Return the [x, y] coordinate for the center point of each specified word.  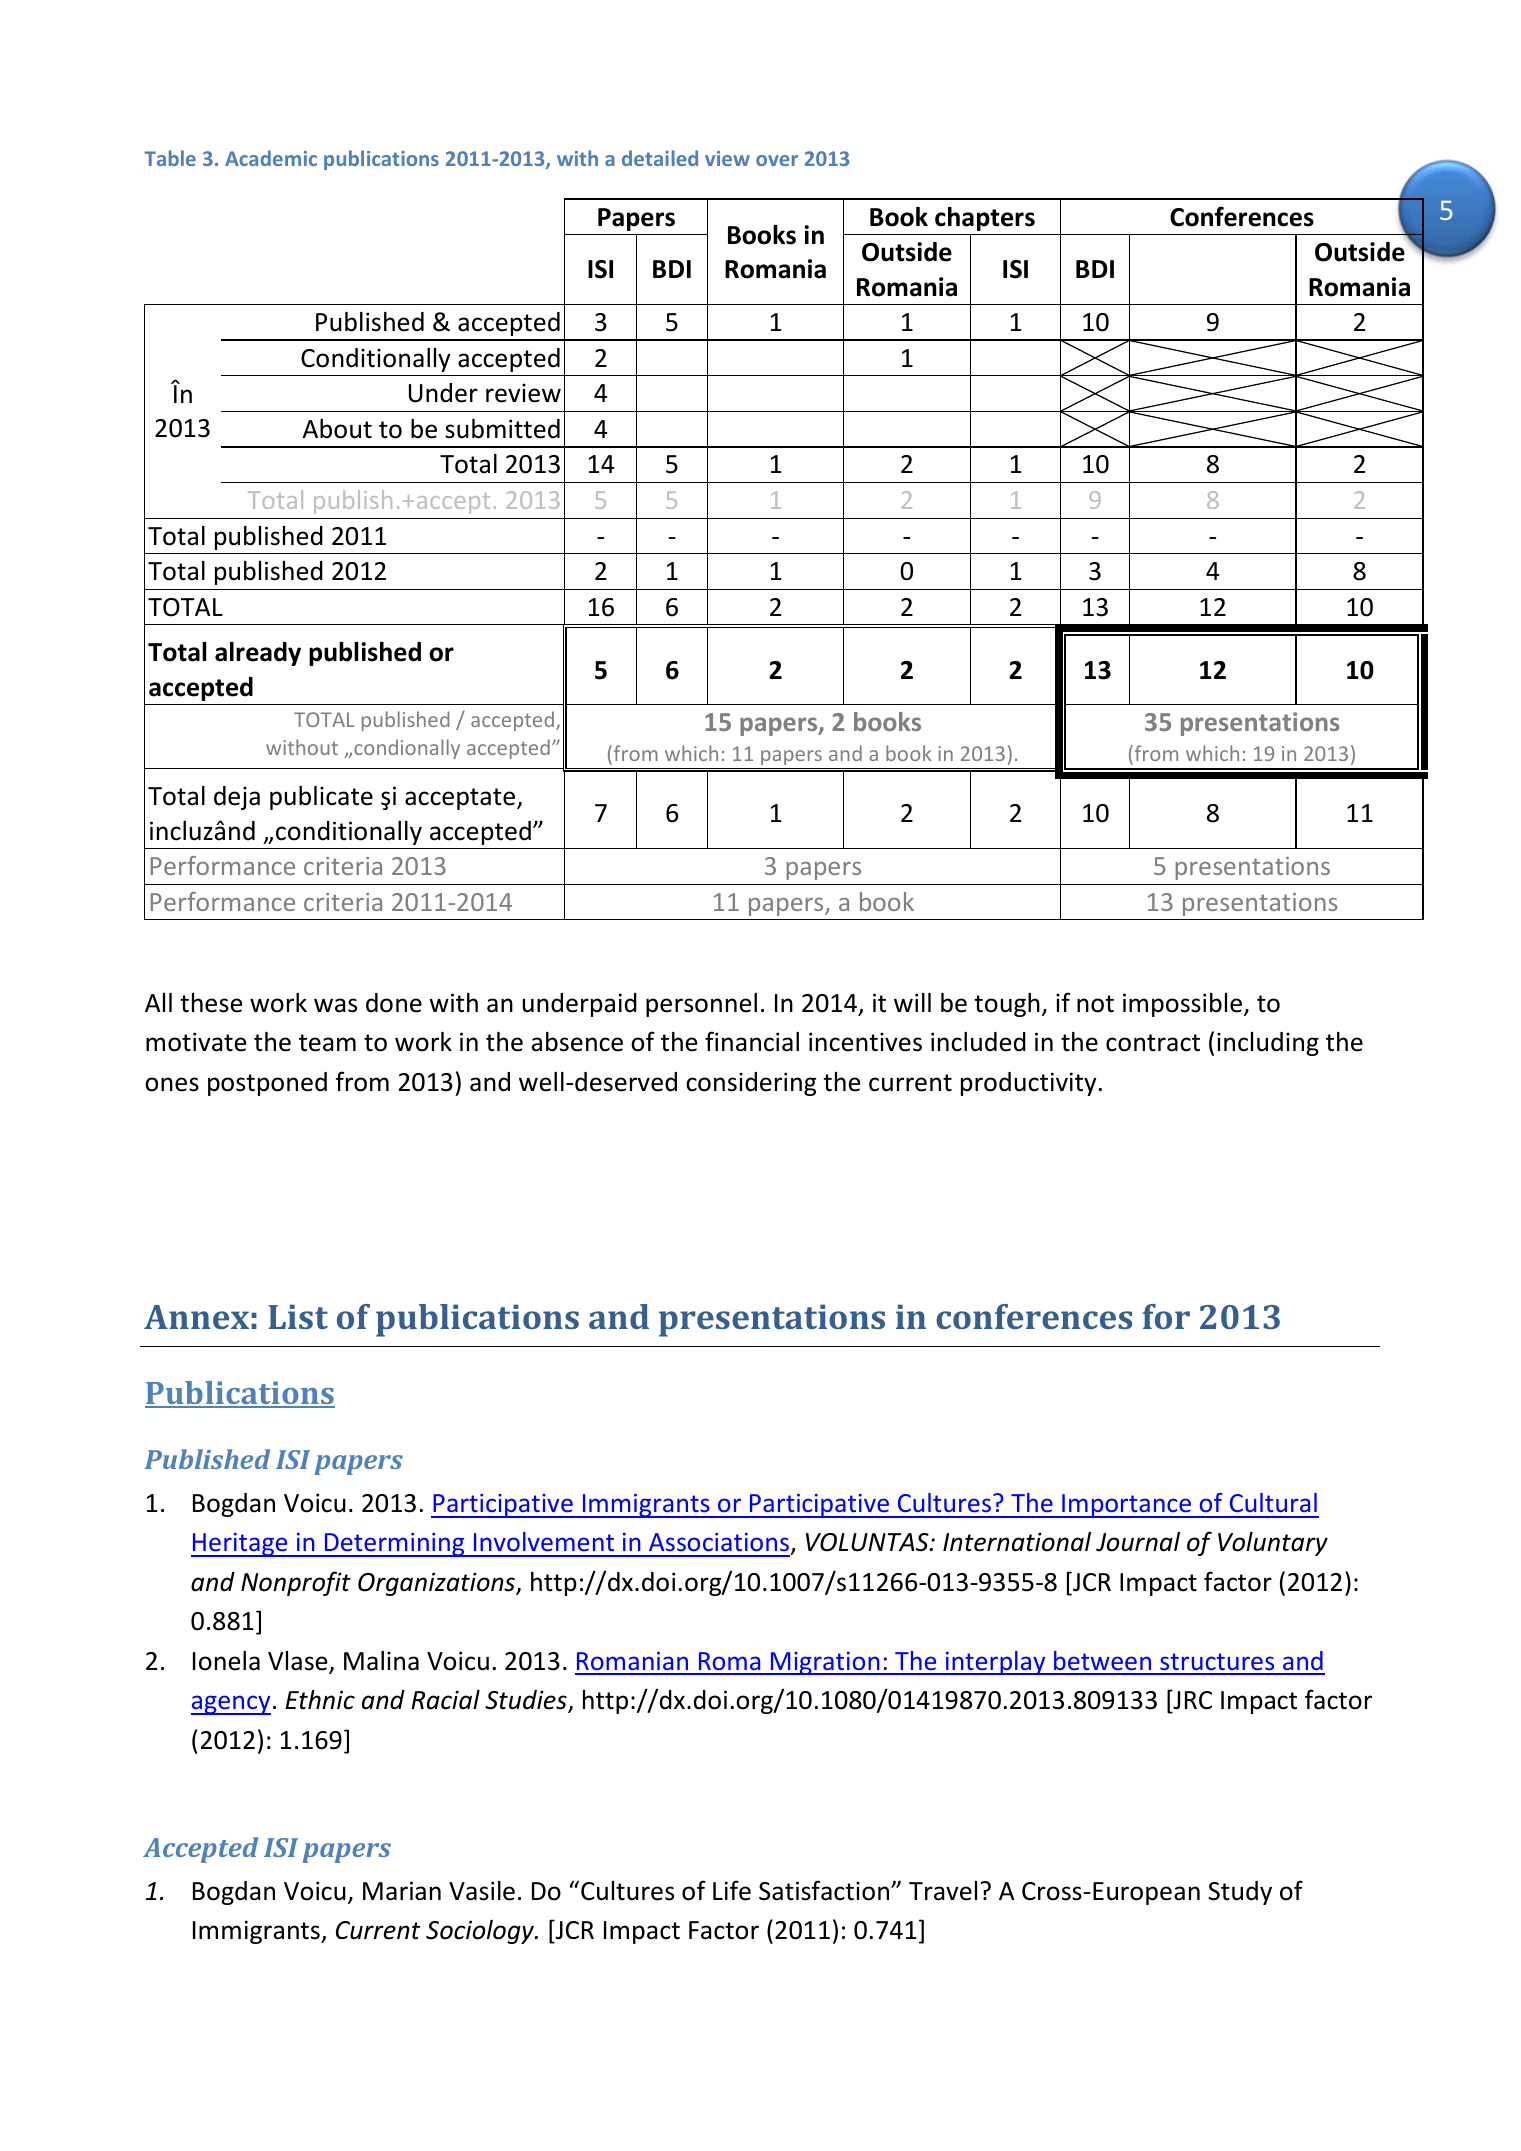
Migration [825, 1663]
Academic [271, 158]
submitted [502, 429]
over [777, 160]
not [1095, 1004]
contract [1153, 1043]
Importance [1127, 1506]
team [327, 1043]
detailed [660, 158]
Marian [402, 1891]
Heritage [240, 1545]
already [258, 654]
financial [752, 1041]
